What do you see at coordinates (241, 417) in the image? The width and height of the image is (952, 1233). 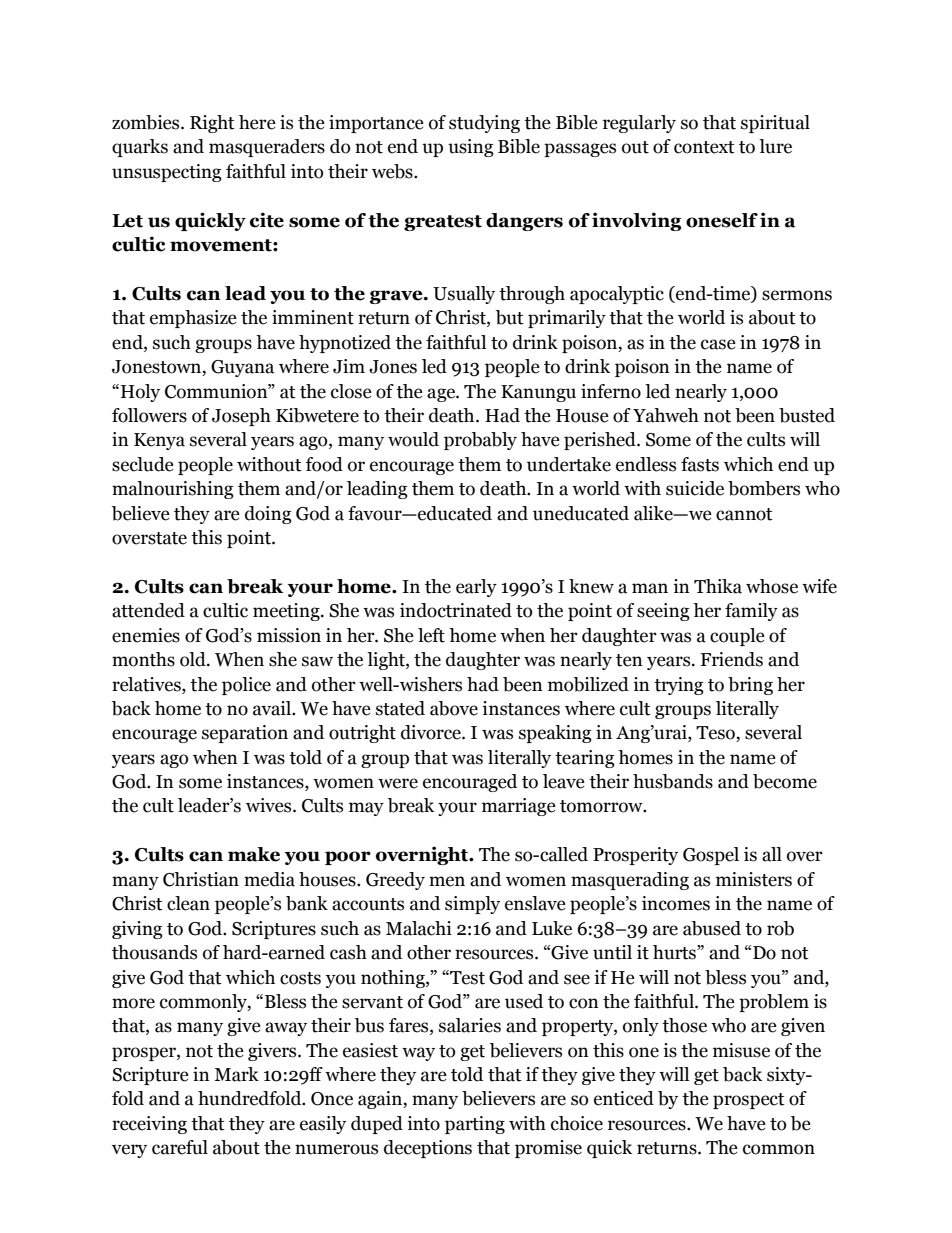 I see `Joseph` at bounding box center [241, 417].
